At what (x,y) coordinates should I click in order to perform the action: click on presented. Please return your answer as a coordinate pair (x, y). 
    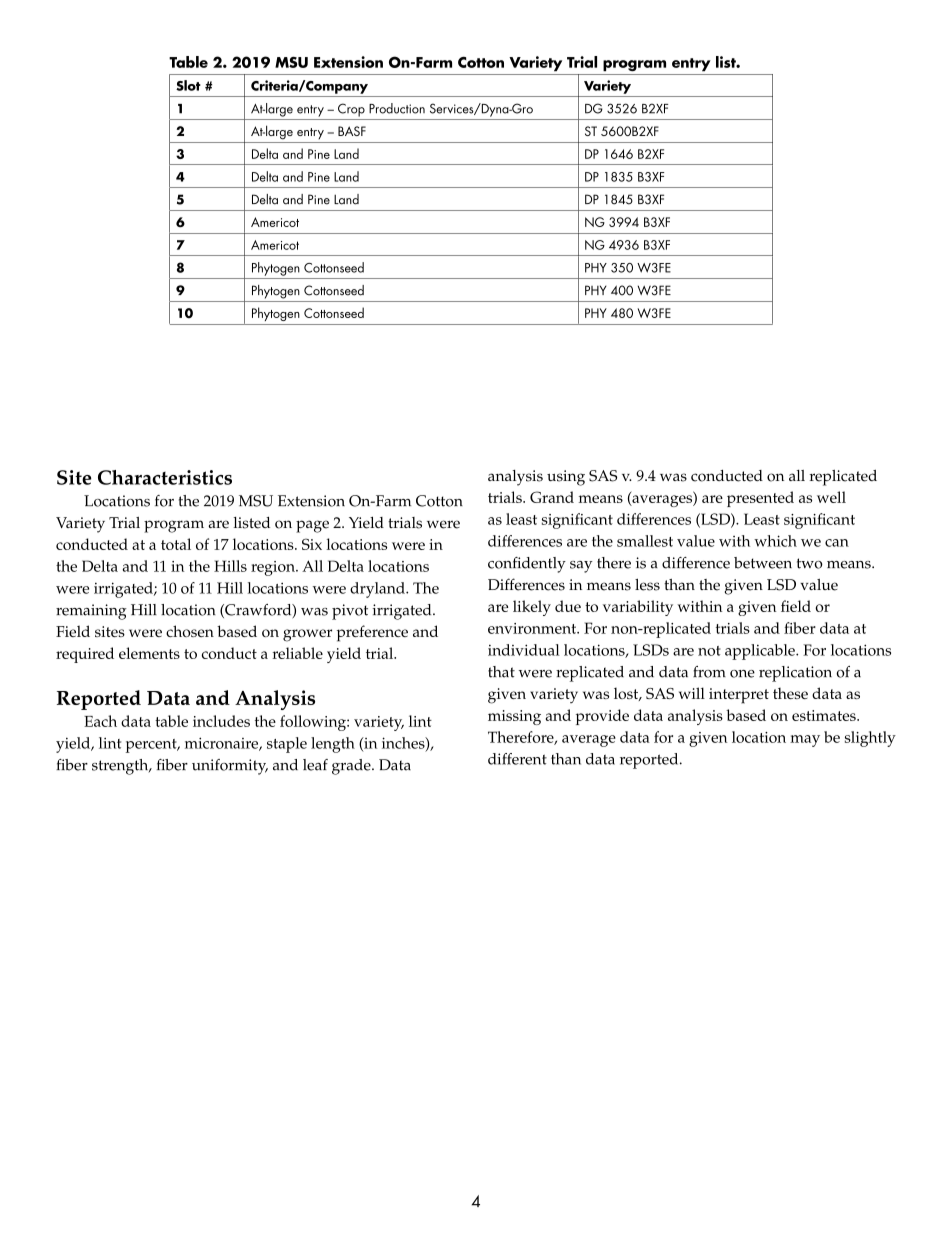
    Looking at the image, I should click on (760, 499).
